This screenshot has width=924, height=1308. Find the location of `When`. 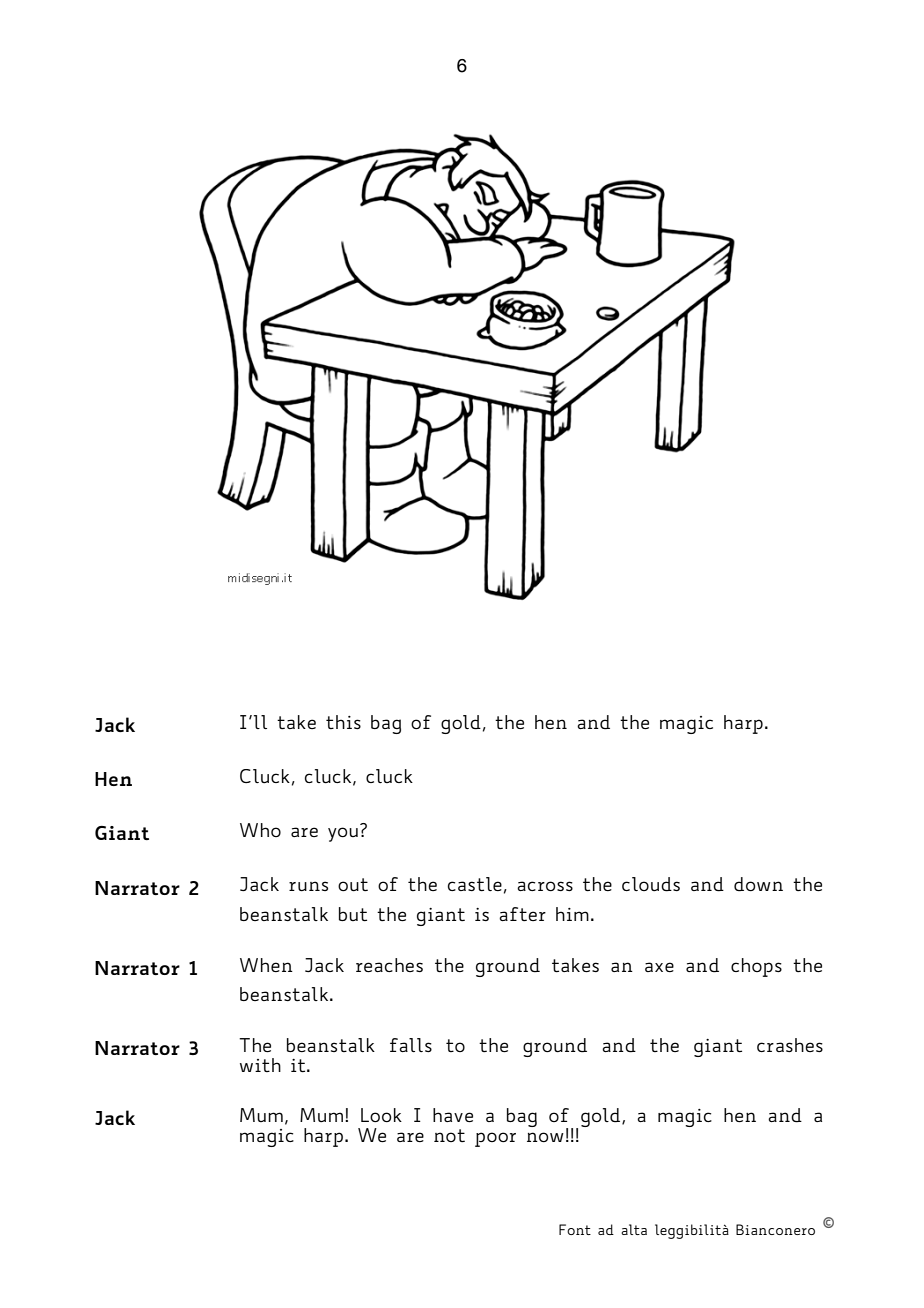

When is located at coordinates (266, 965).
